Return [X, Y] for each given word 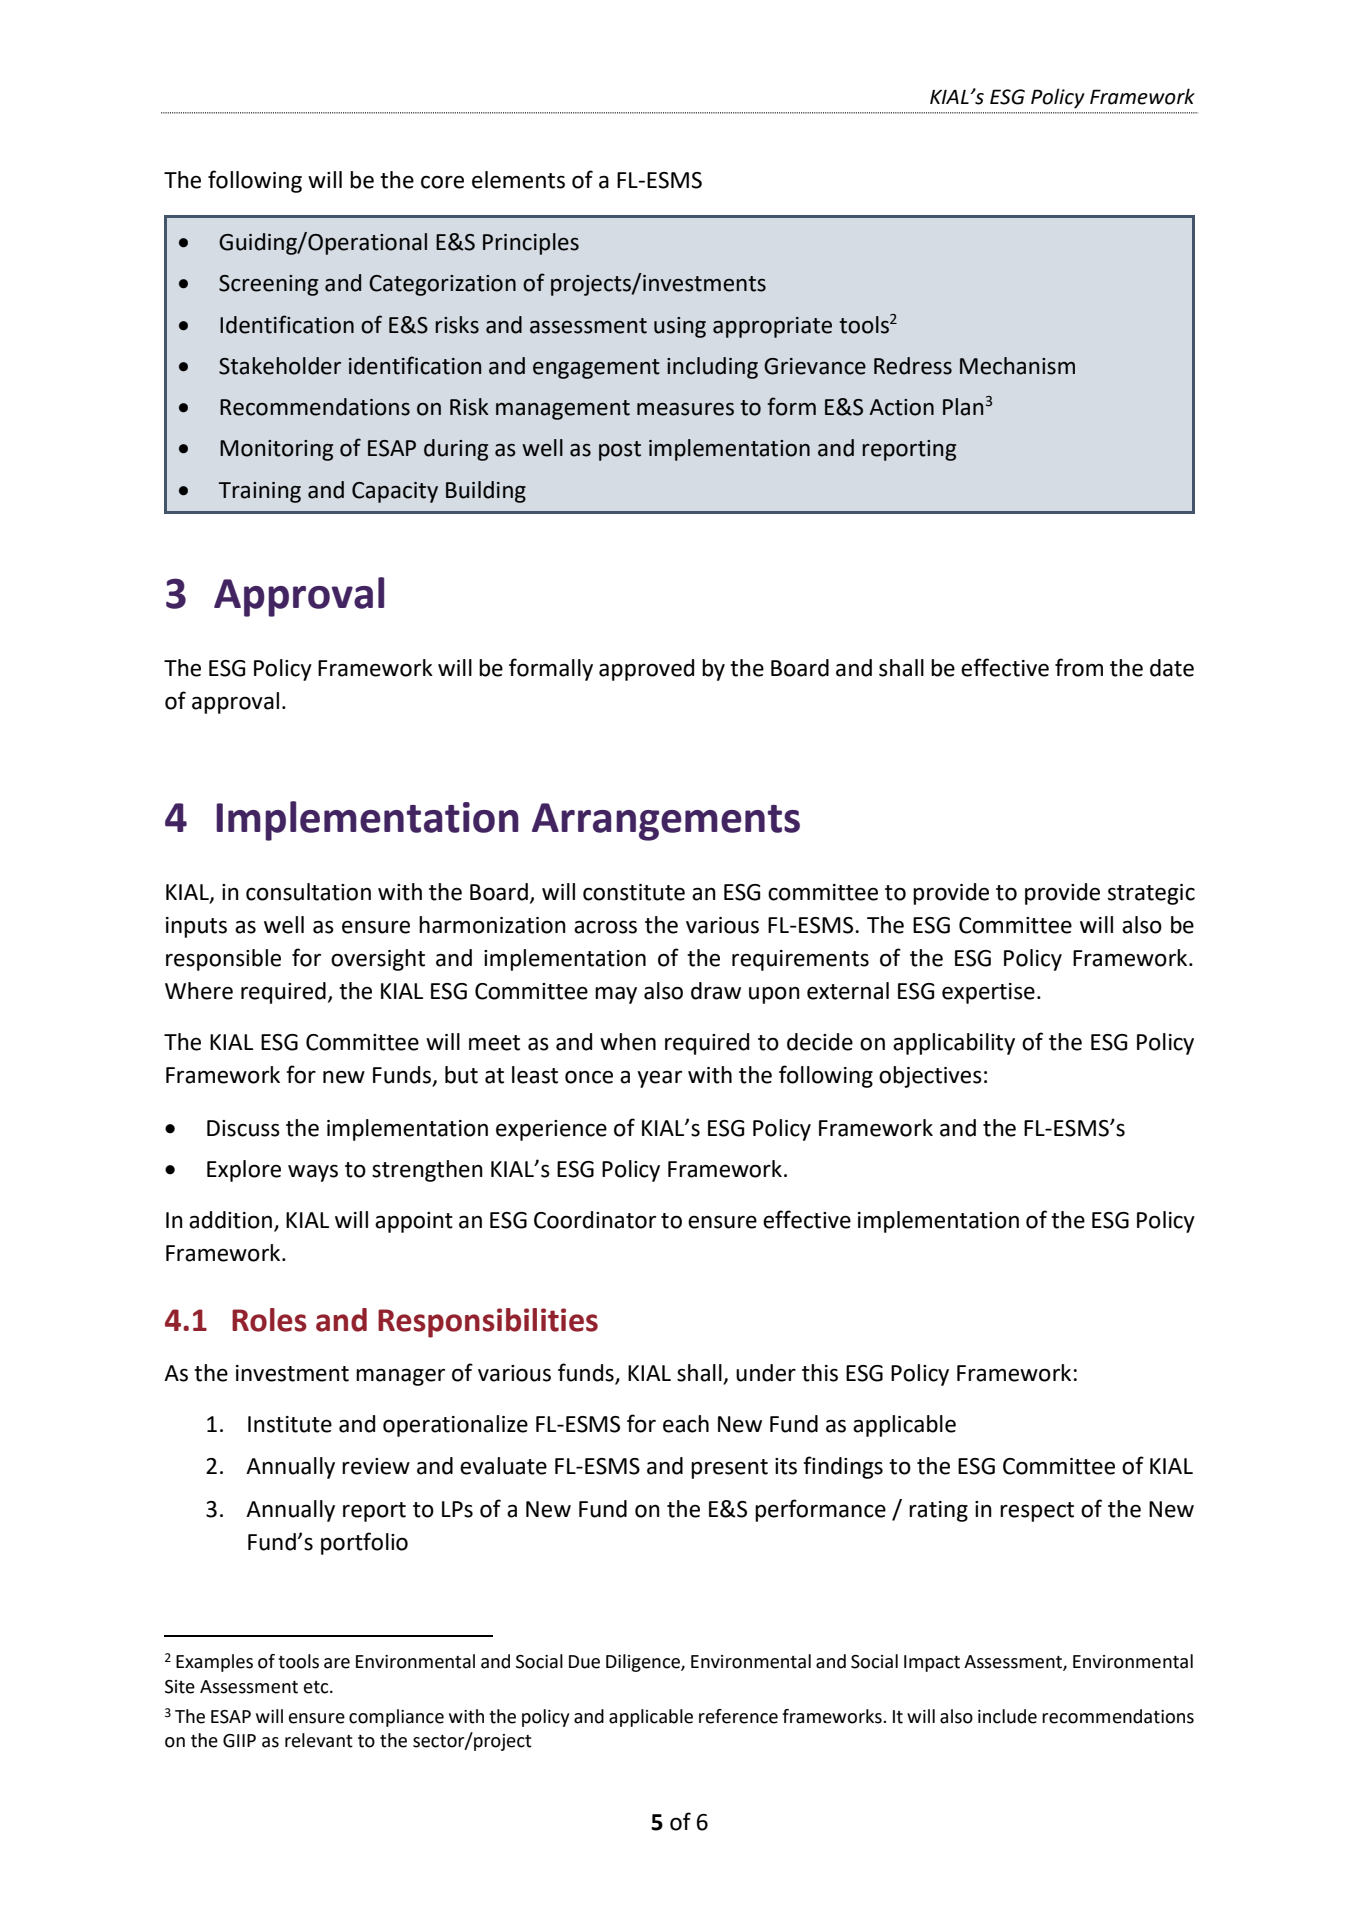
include [1007, 1716]
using [680, 327]
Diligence [644, 1663]
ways [313, 1173]
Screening [268, 285]
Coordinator [595, 1220]
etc [317, 1687]
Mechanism [1017, 366]
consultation [308, 892]
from [1079, 667]
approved [646, 670]
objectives [930, 1077]
